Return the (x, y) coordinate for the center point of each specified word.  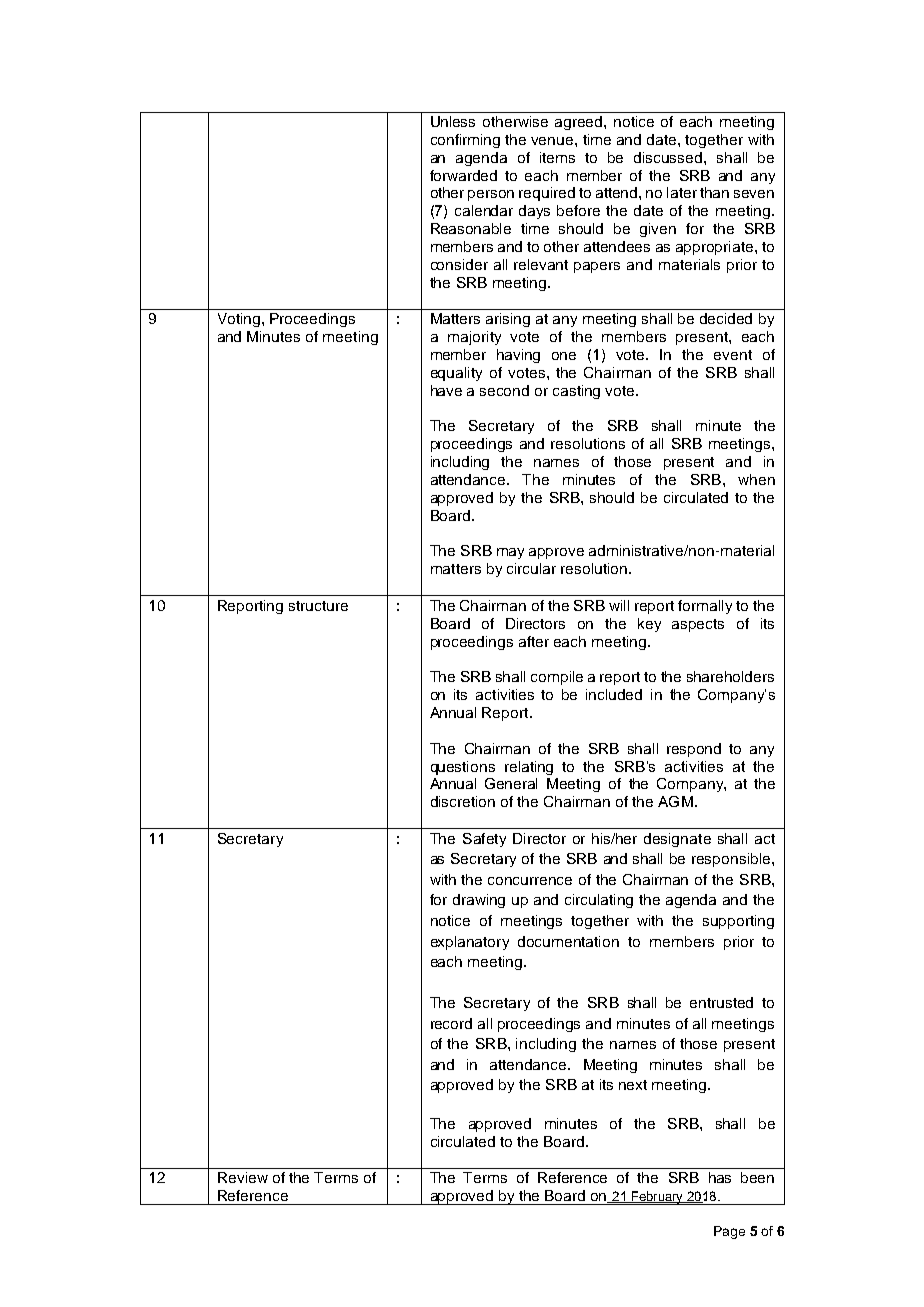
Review (243, 1177)
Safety (484, 840)
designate (677, 840)
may (510, 553)
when (756, 479)
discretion (463, 801)
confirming (465, 141)
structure (318, 606)
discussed (669, 157)
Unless (453, 121)
